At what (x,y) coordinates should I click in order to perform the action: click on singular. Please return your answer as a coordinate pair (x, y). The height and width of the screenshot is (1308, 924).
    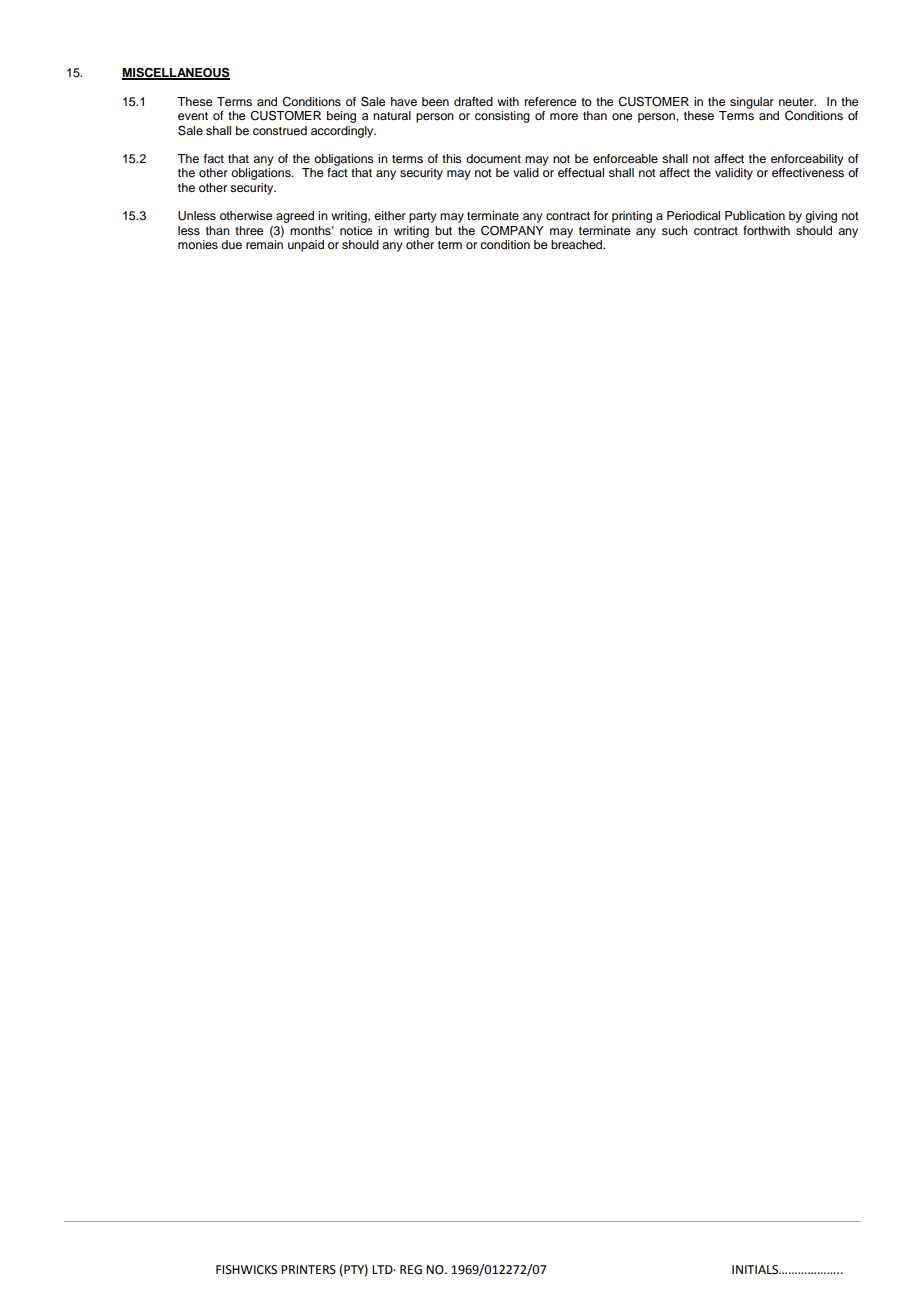
    Looking at the image, I should click on (752, 103).
